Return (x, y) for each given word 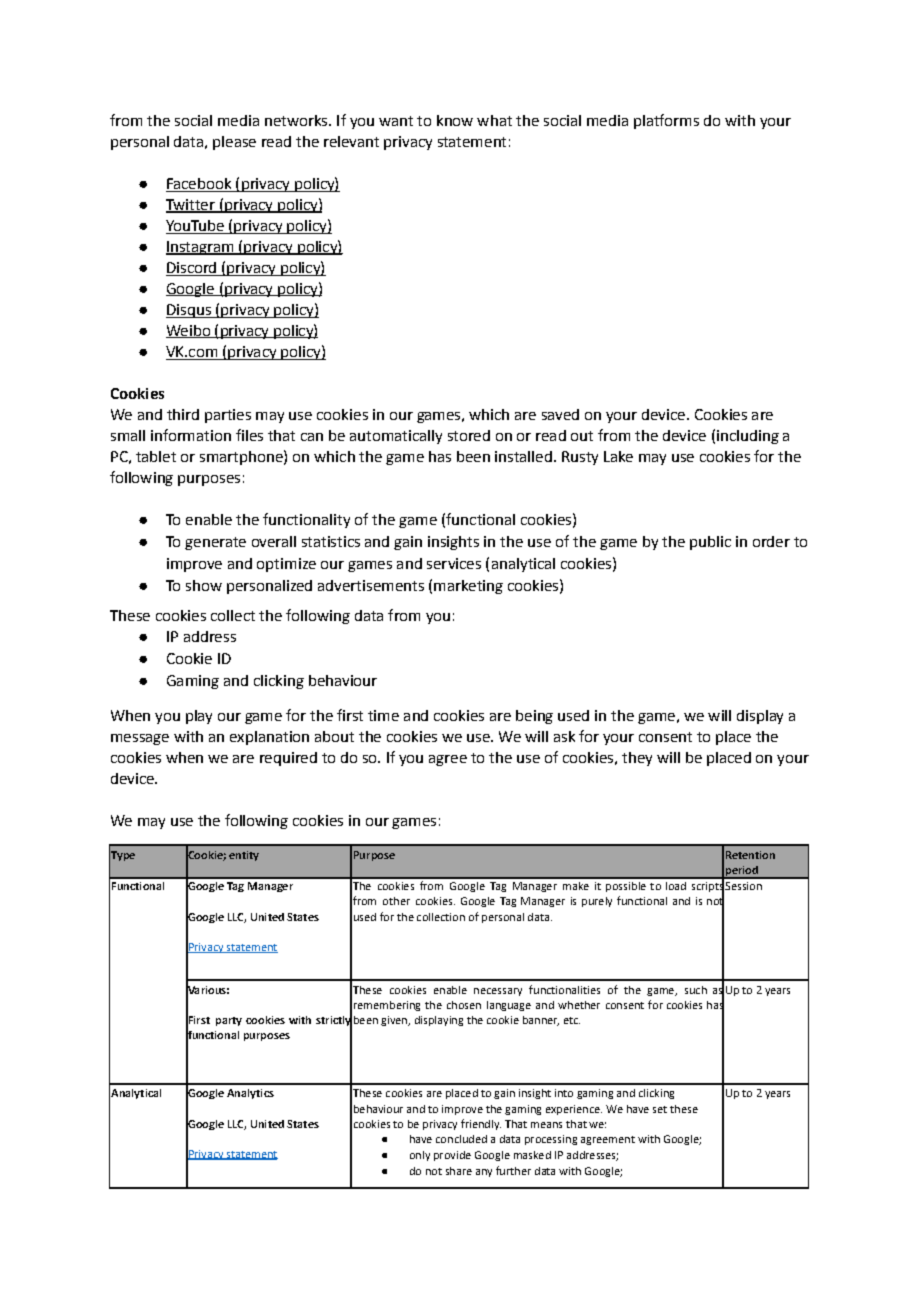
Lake (618, 456)
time (383, 715)
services (454, 563)
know (455, 120)
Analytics (250, 1094)
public (710, 543)
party (229, 1021)
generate (215, 543)
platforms (666, 121)
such (696, 990)
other (396, 901)
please (234, 143)
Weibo (189, 331)
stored (469, 435)
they (637, 759)
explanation (269, 738)
